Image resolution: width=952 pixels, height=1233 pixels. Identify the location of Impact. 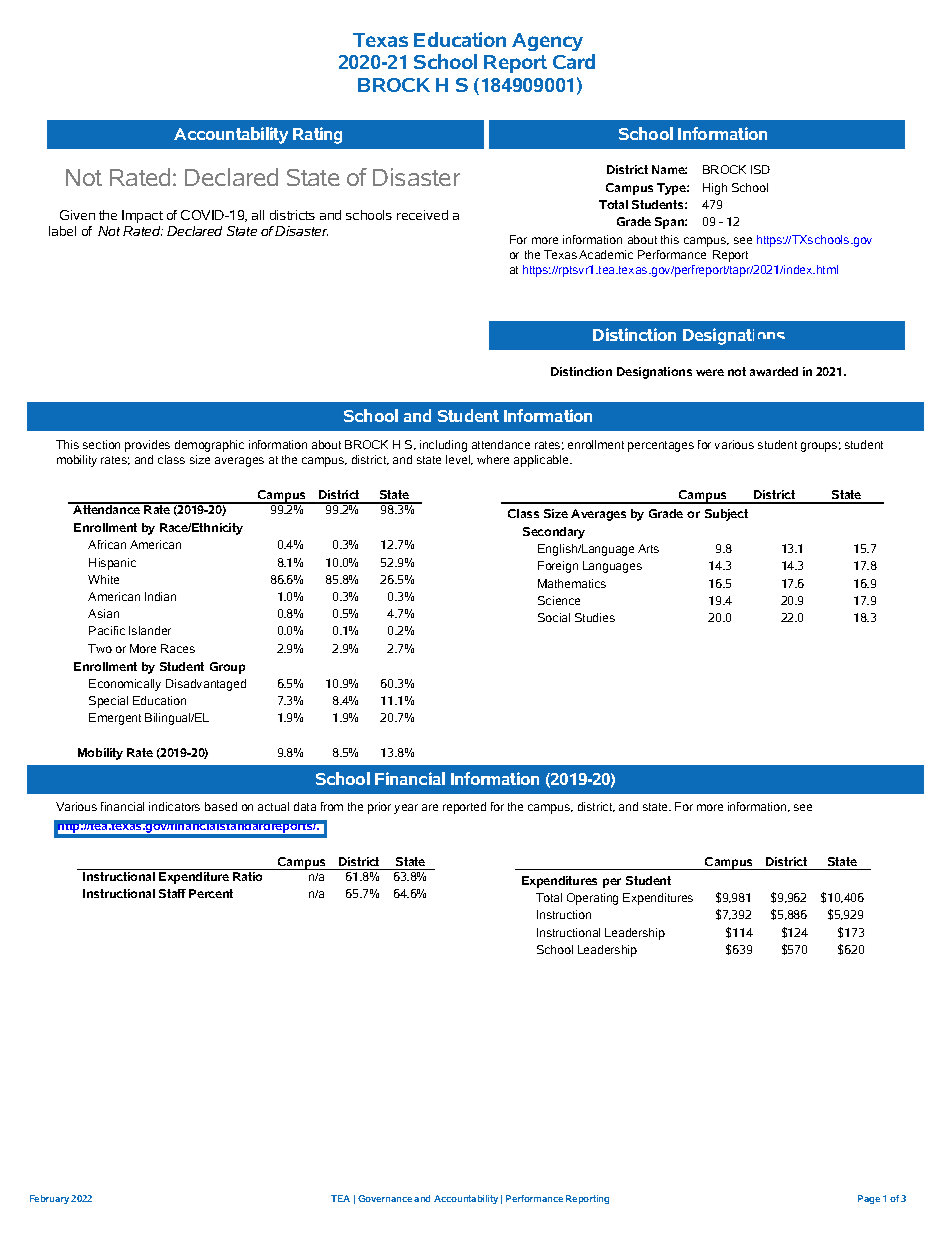
(142, 216).
